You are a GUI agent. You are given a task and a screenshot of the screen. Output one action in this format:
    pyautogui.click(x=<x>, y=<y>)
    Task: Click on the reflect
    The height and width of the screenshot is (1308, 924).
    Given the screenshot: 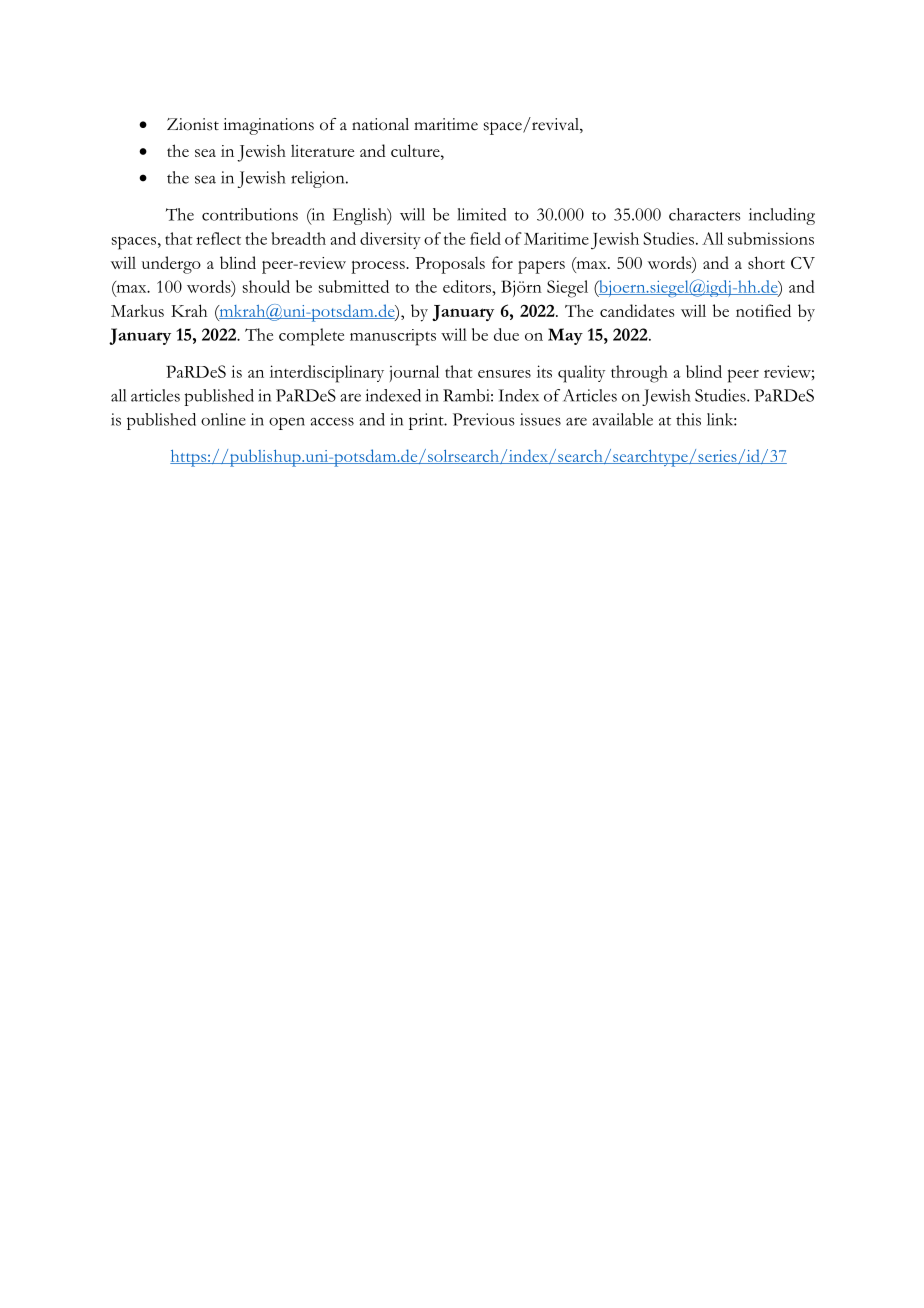 What is the action you would take?
    pyautogui.click(x=218, y=238)
